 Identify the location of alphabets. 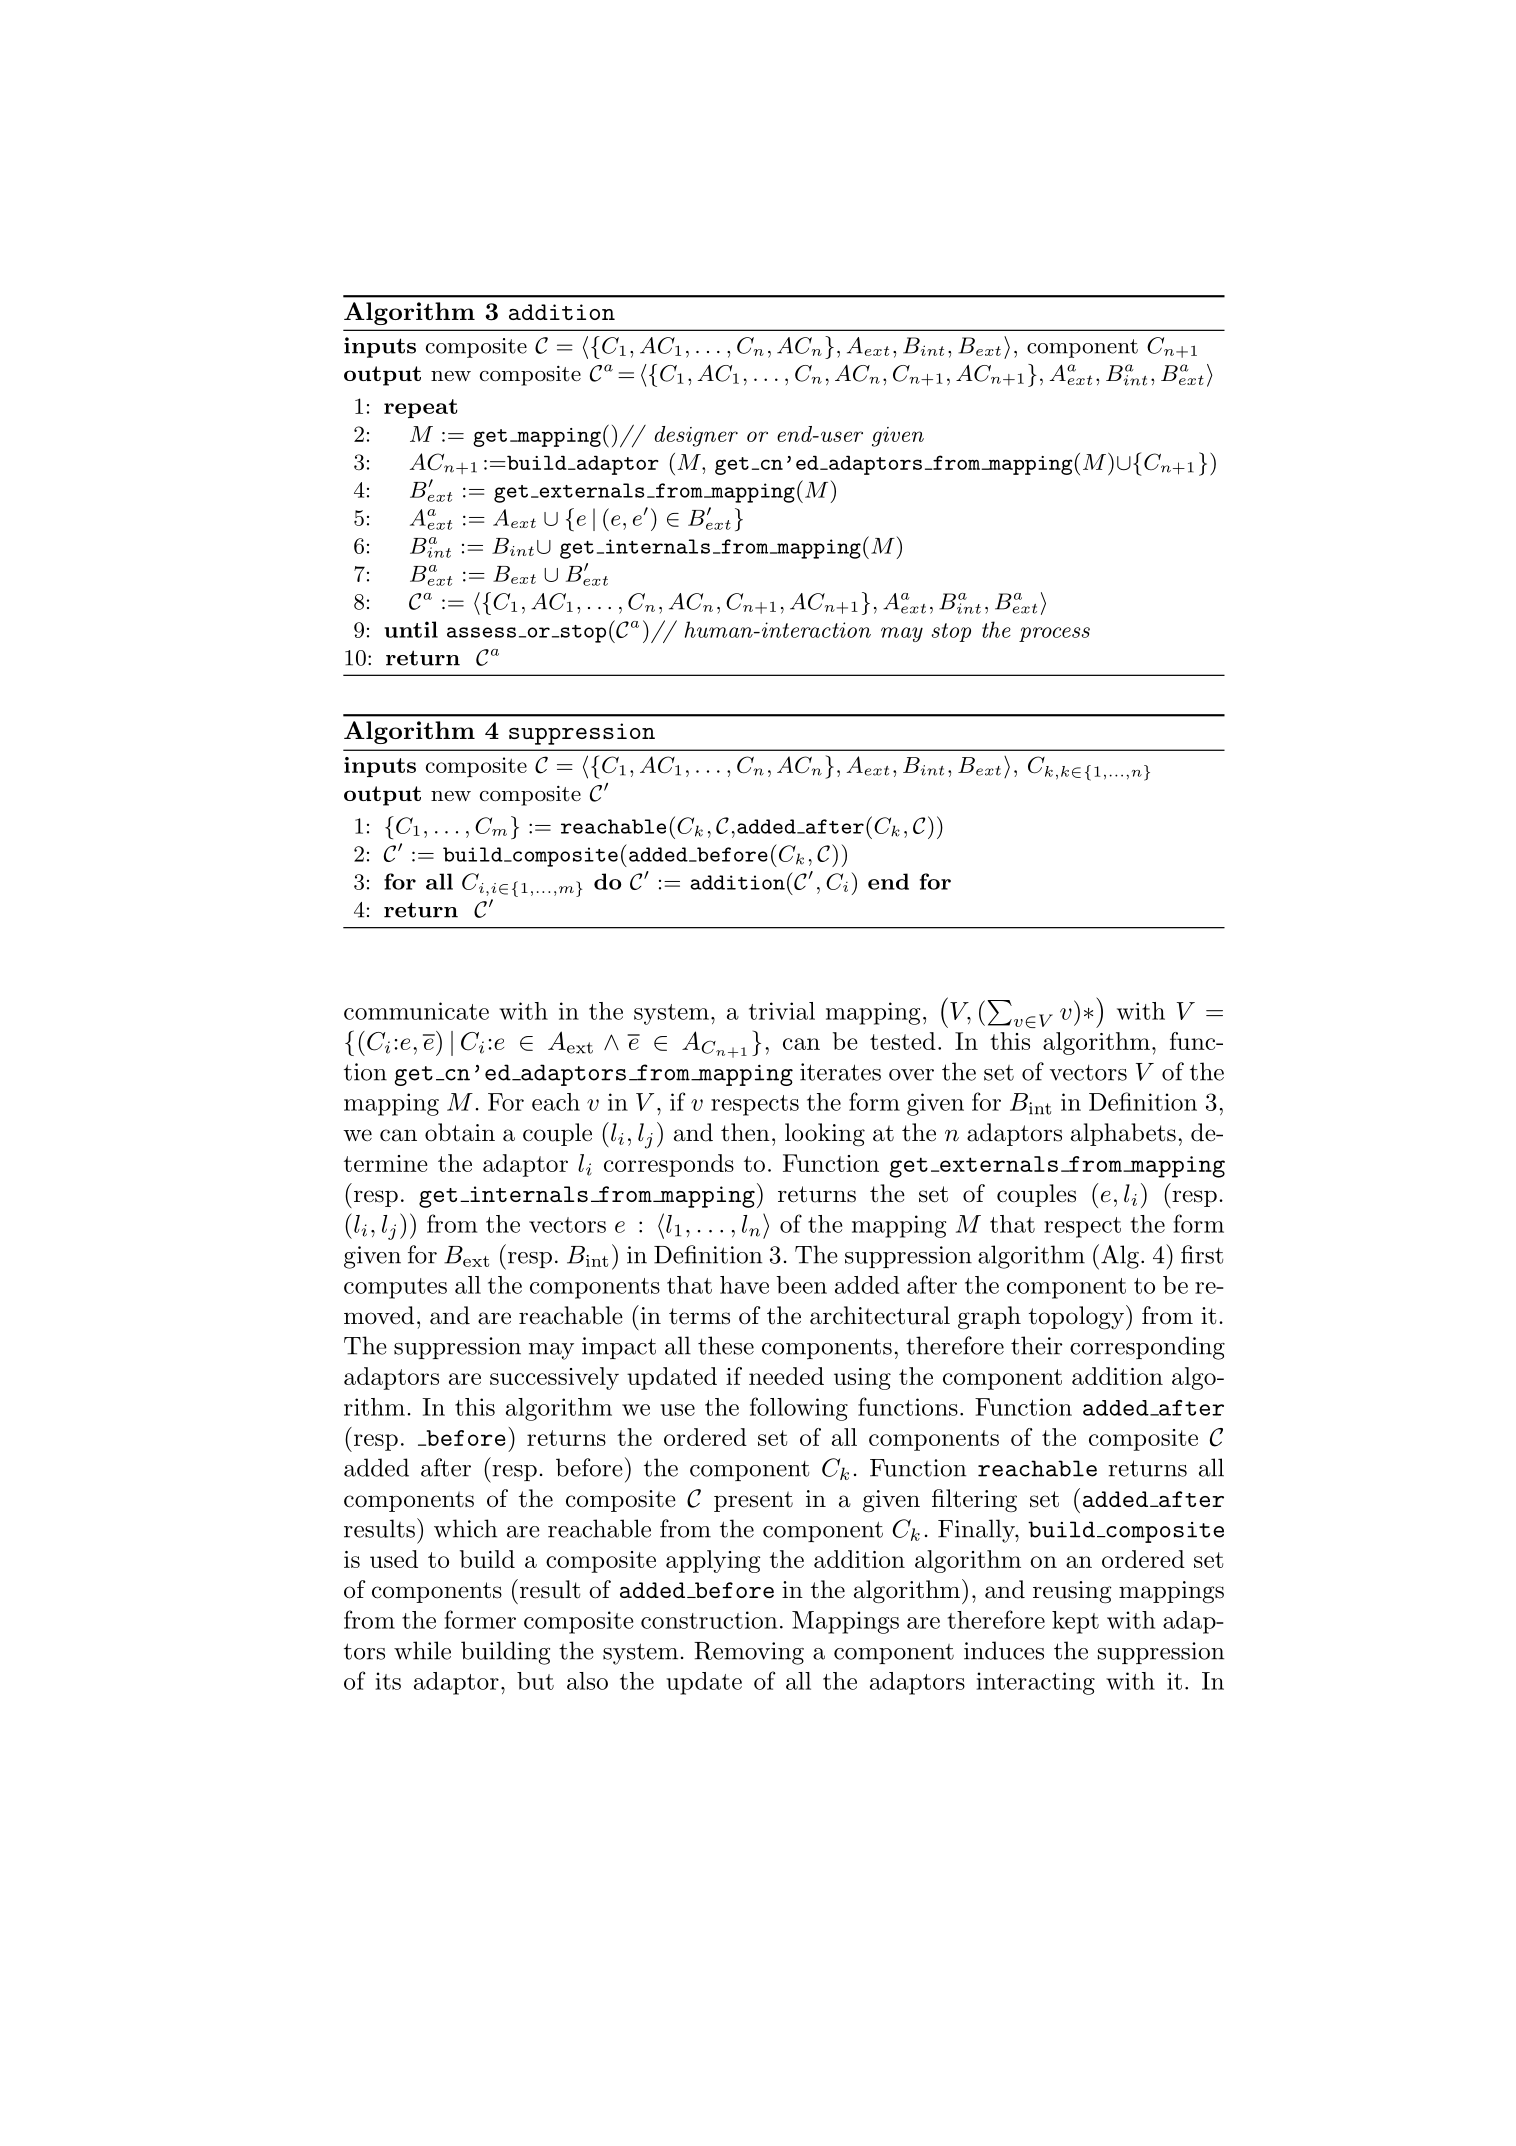
(1123, 1134).
